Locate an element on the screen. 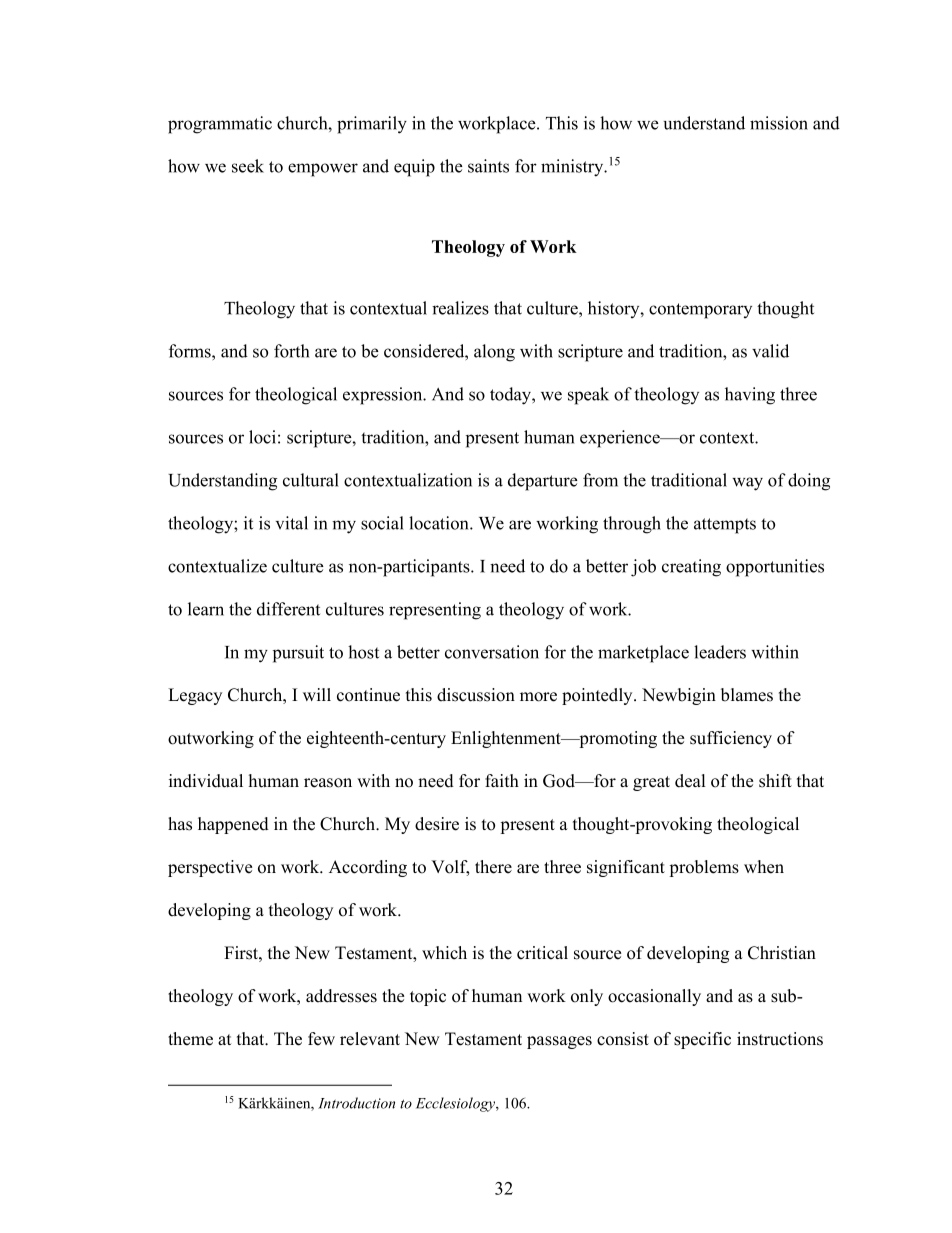 The image size is (952, 1233). passages is located at coordinates (559, 1042).
